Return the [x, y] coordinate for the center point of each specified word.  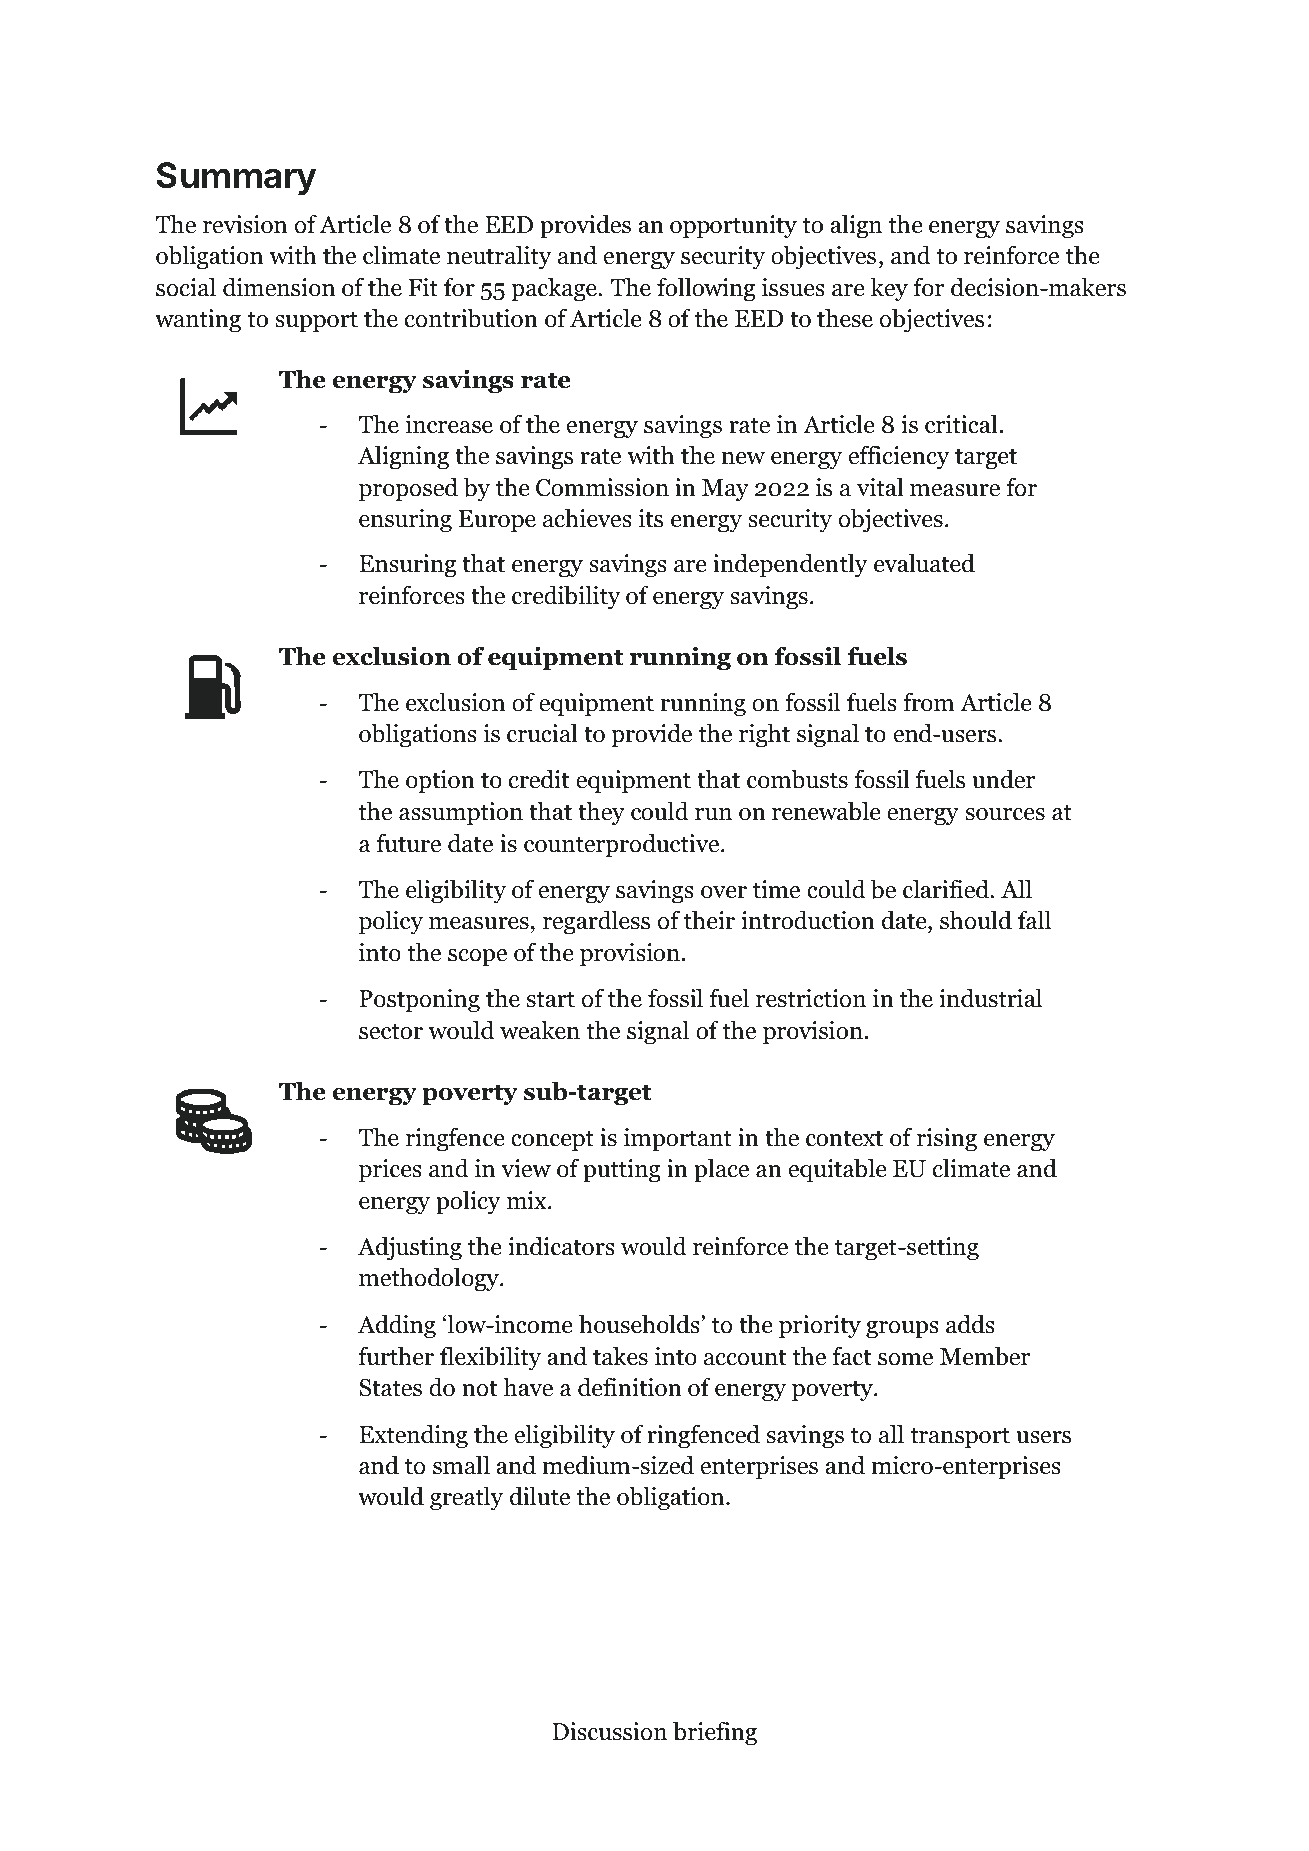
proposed [408, 489]
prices [390, 1171]
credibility [566, 597]
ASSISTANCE [318, 56]
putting [622, 1171]
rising [947, 1140]
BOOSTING [740, 56]
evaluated [924, 563]
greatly [466, 1498]
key [889, 289]
